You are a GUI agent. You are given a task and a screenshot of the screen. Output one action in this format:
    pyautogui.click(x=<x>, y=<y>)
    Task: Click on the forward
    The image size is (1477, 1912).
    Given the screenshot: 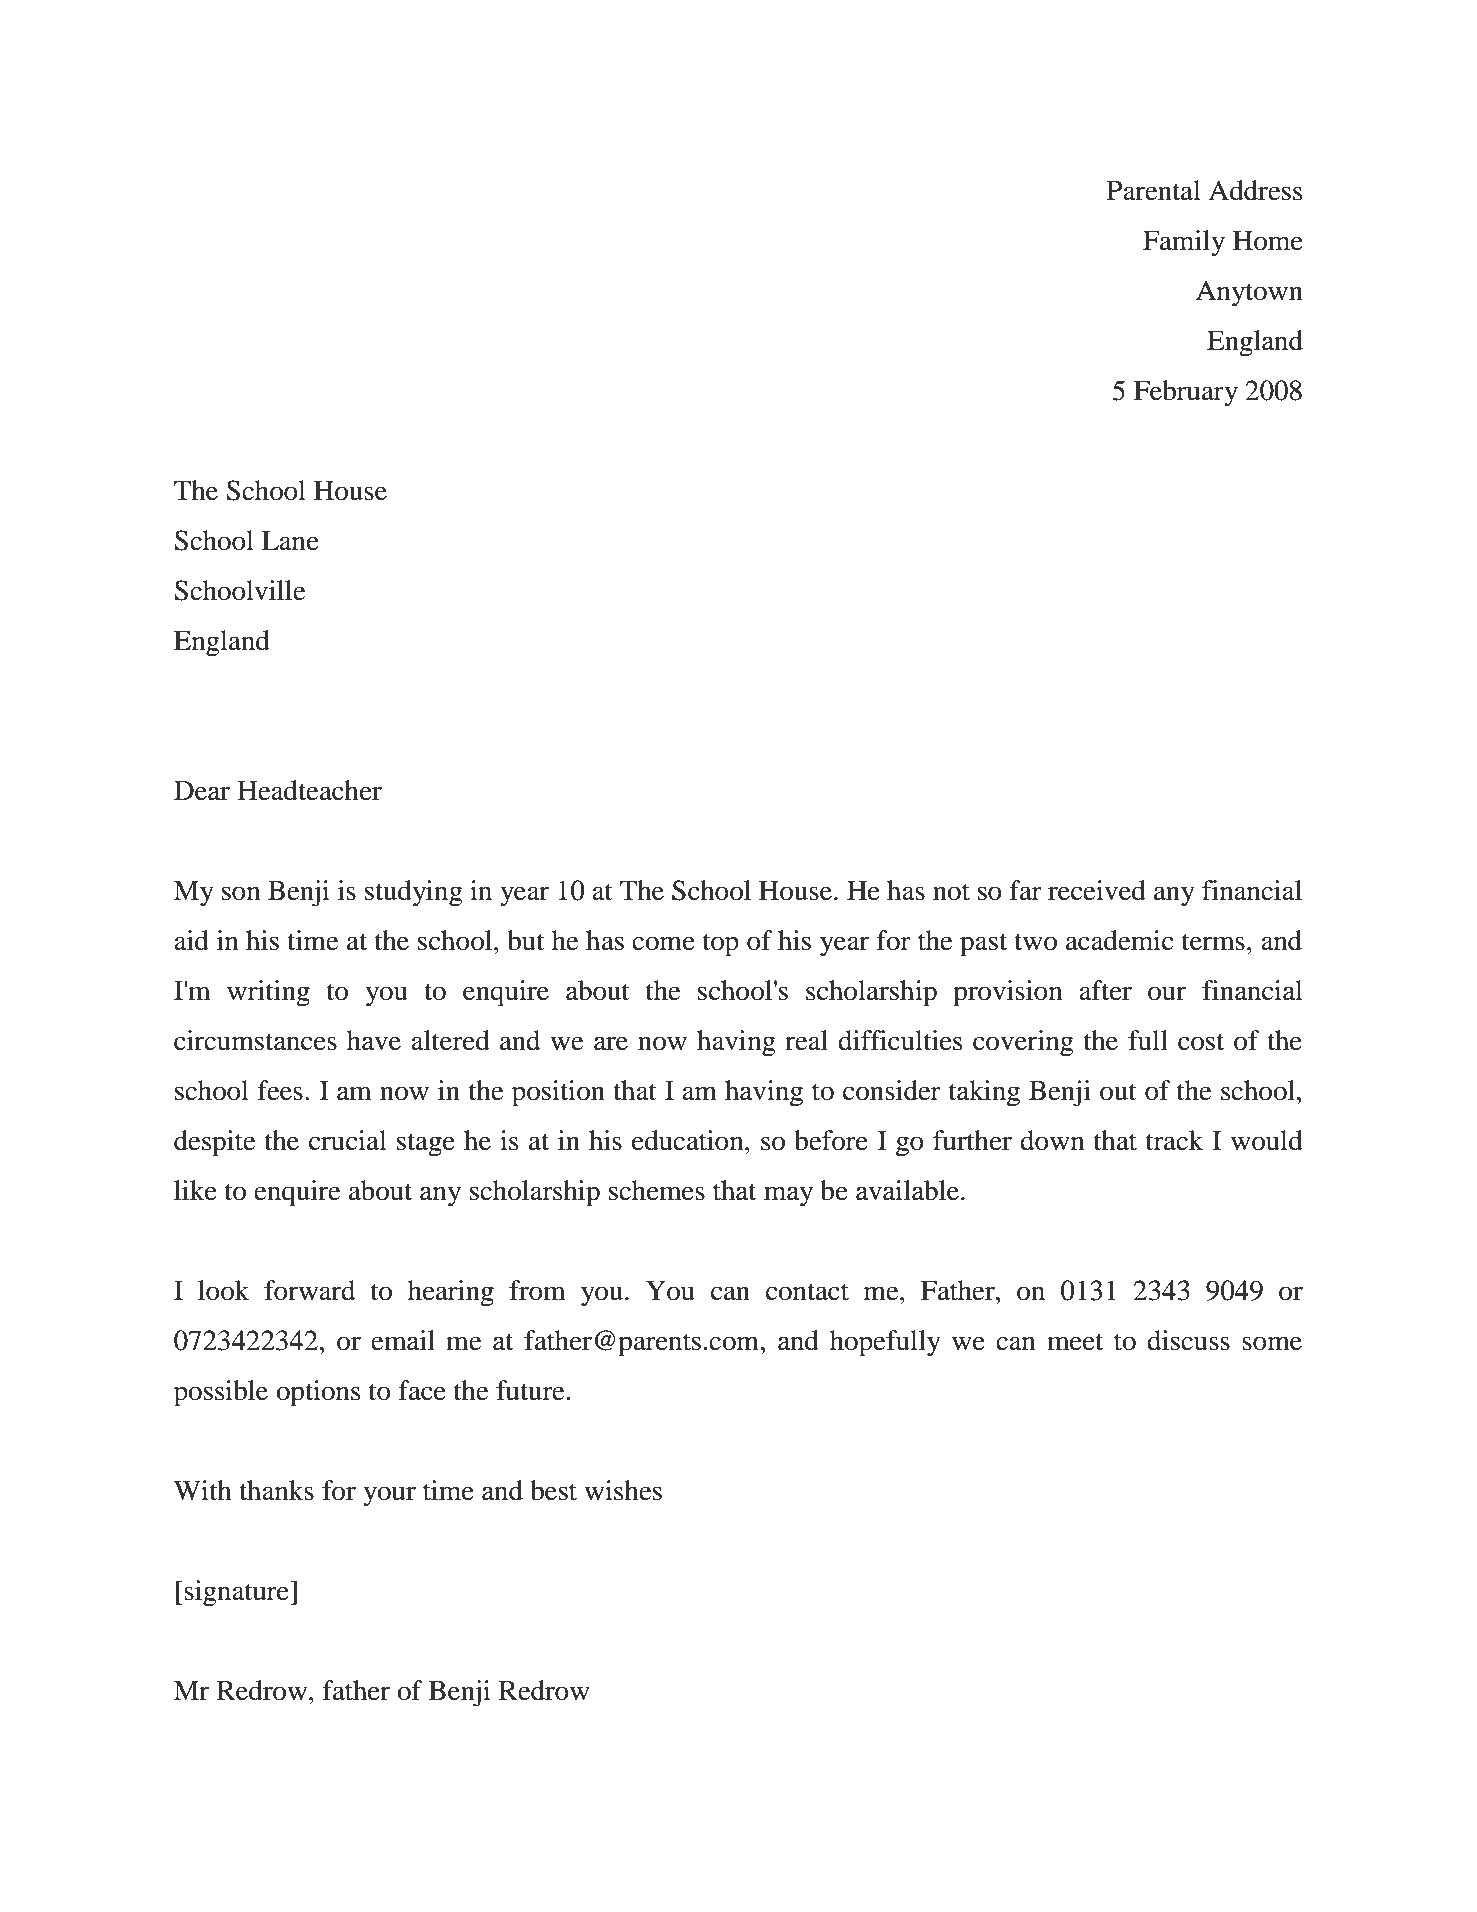 What is the action you would take?
    pyautogui.click(x=309, y=1290)
